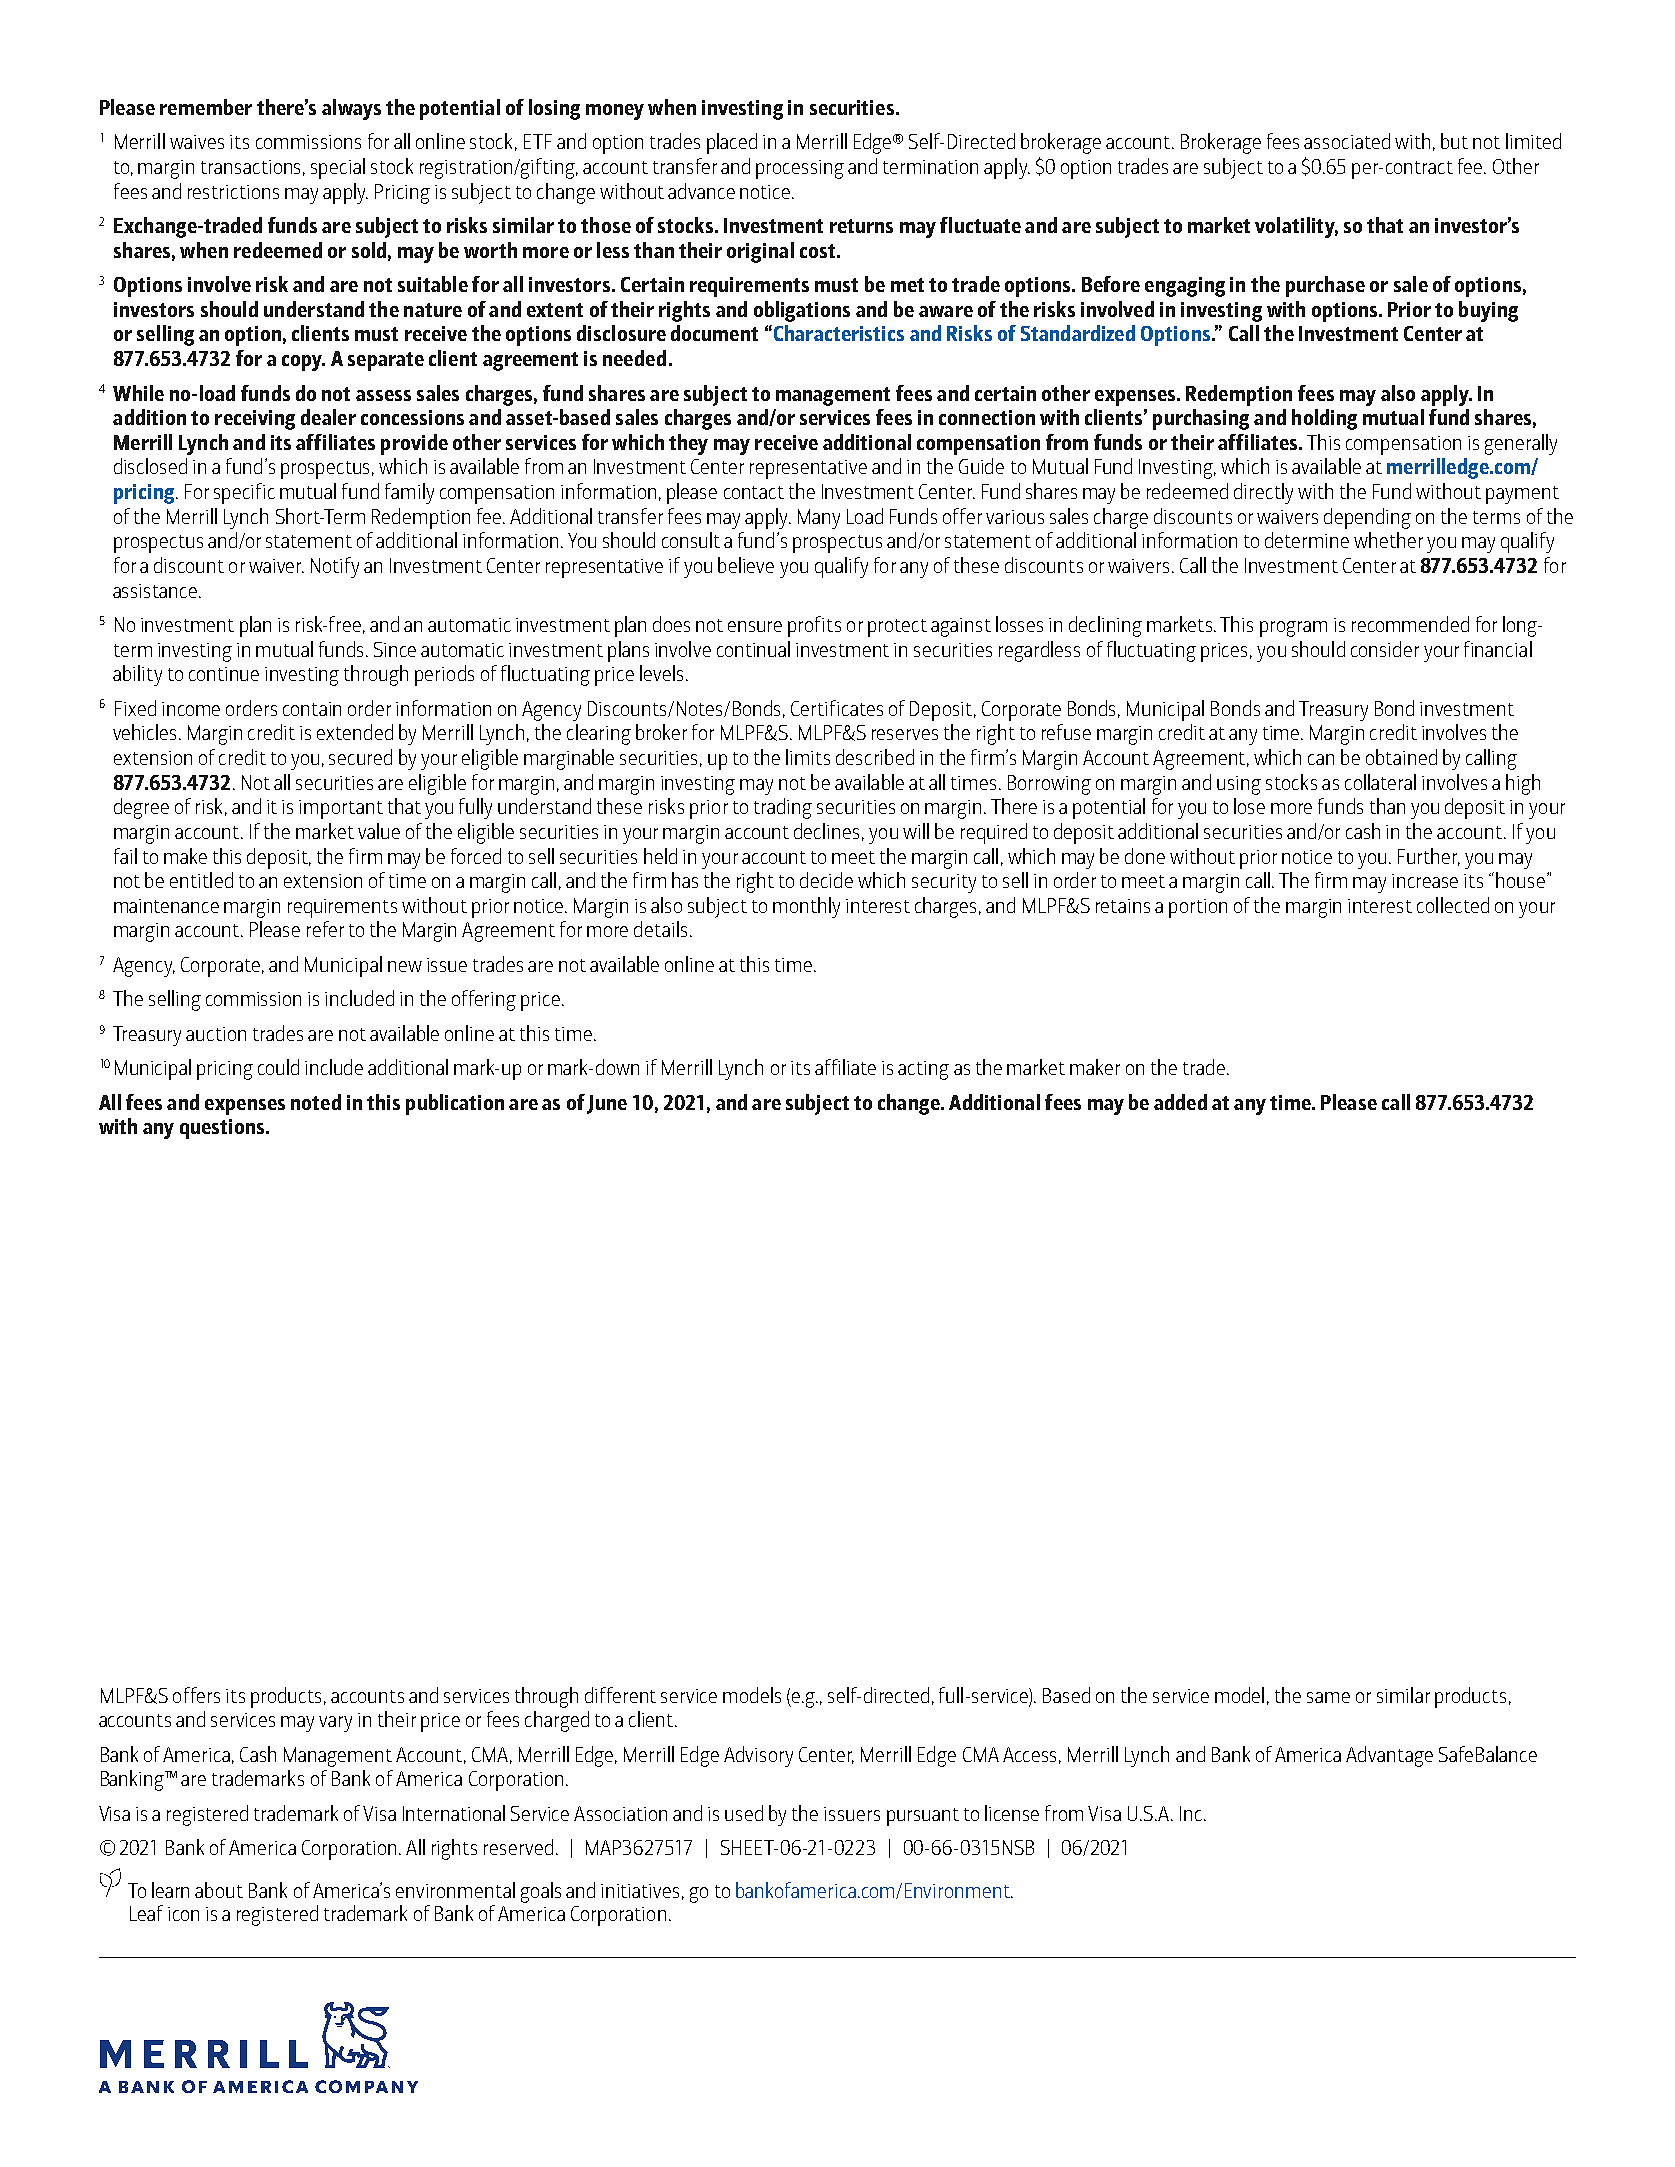 This screenshot has height=2167, width=1675. Describe the element at coordinates (800, 169) in the screenshot. I see `processing` at that location.
